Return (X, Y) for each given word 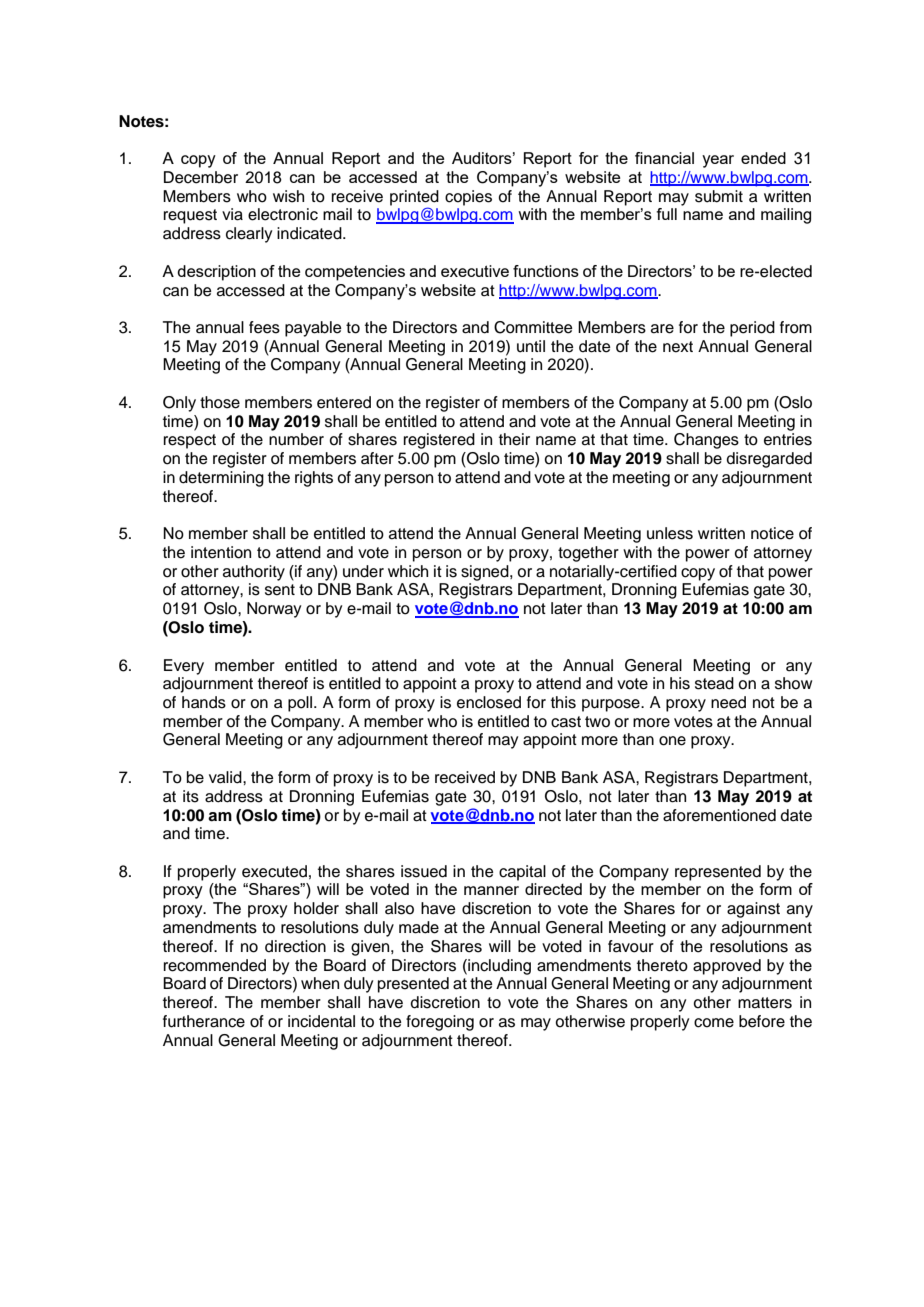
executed (274, 871)
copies (468, 198)
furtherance (204, 1021)
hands (204, 702)
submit (719, 196)
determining (221, 479)
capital (522, 873)
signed (486, 573)
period (752, 329)
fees (264, 327)
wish (288, 196)
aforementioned (719, 815)
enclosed (489, 702)
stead (714, 683)
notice (772, 533)
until (531, 346)
